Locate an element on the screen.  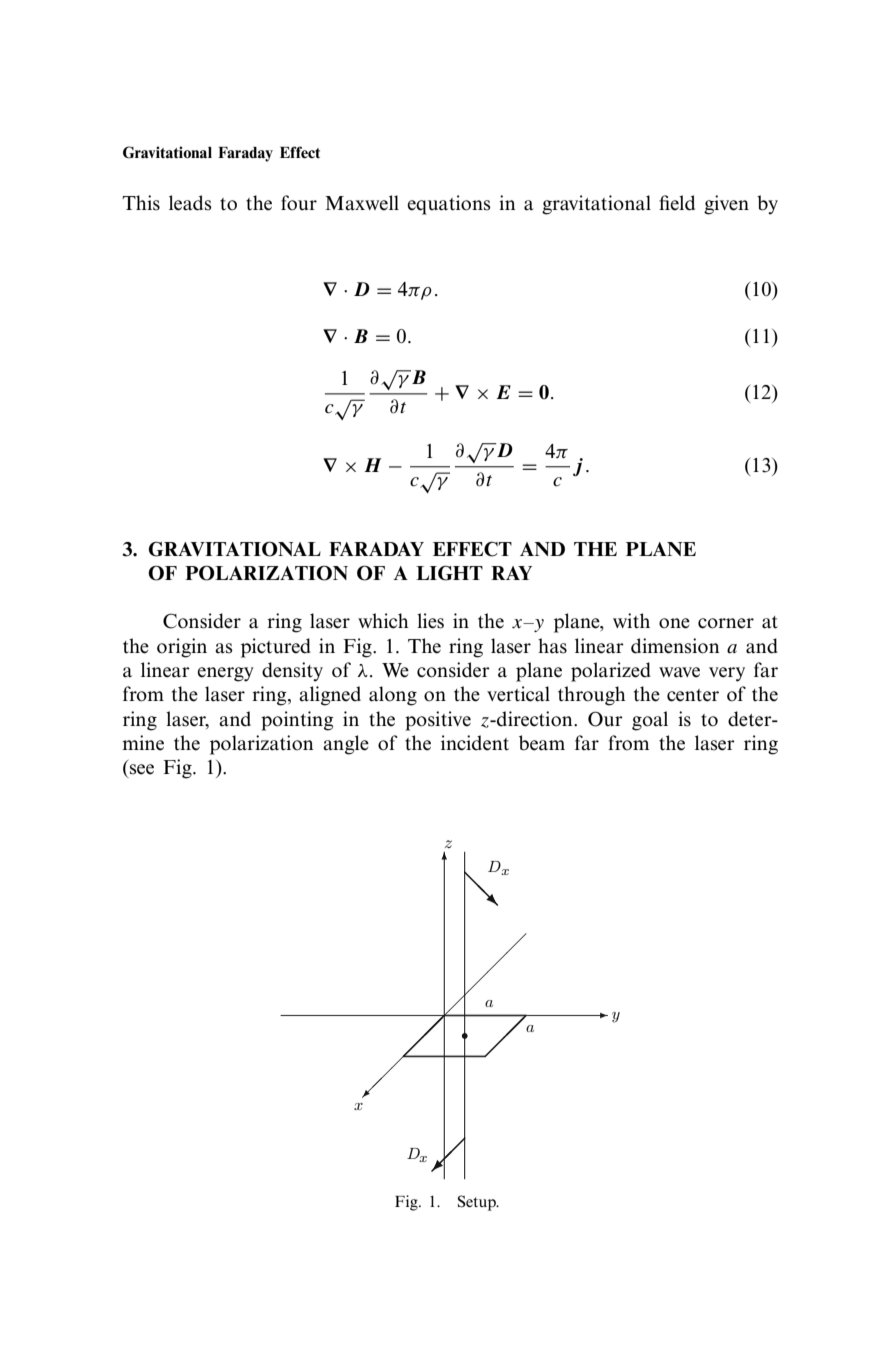
Setup is located at coordinates (478, 1203).
